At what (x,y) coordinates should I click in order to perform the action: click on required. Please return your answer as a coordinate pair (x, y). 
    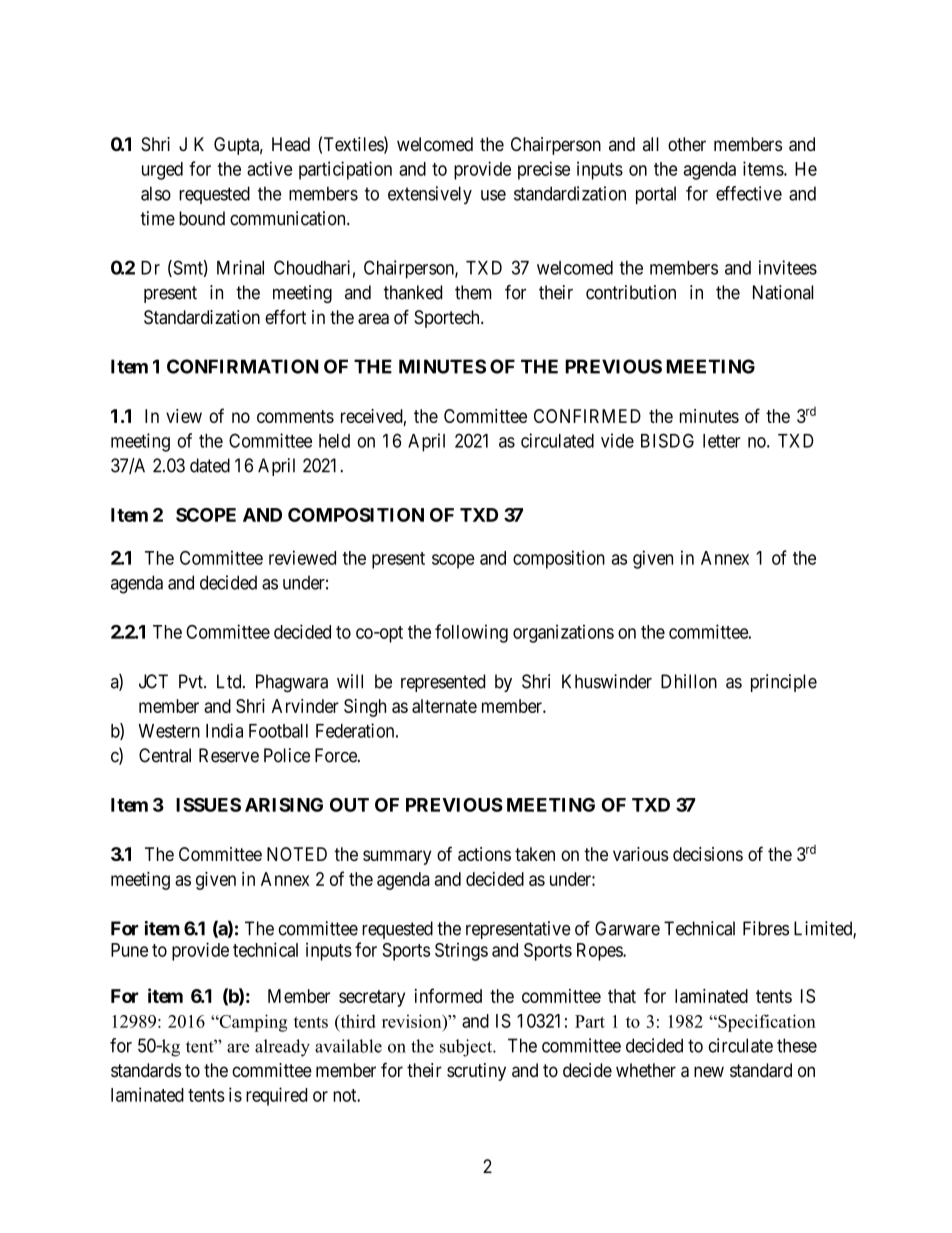
    Looking at the image, I should click on (276, 1096).
